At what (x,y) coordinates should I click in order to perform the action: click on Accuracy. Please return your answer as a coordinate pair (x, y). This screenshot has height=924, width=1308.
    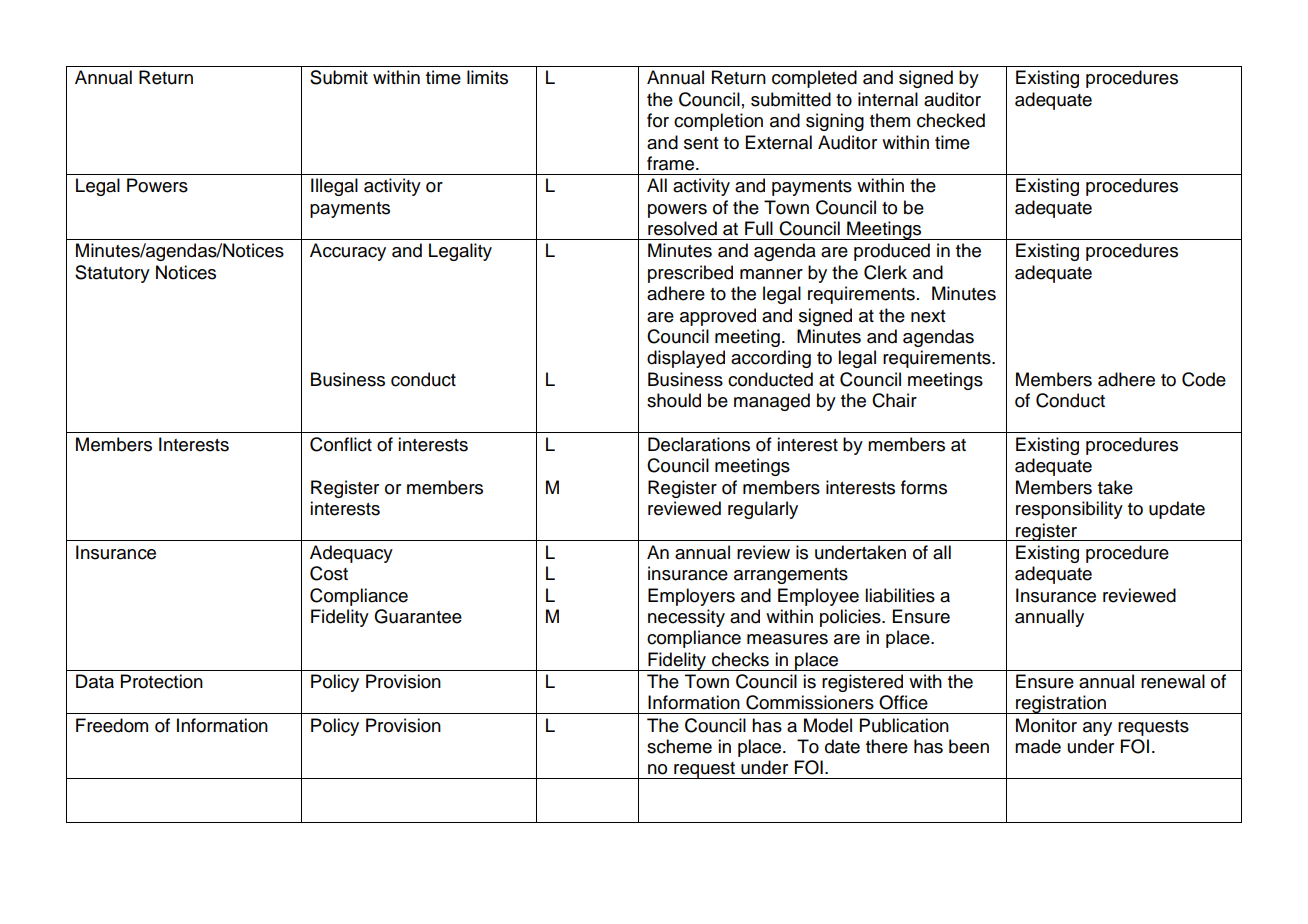
    Looking at the image, I should click on (348, 252).
